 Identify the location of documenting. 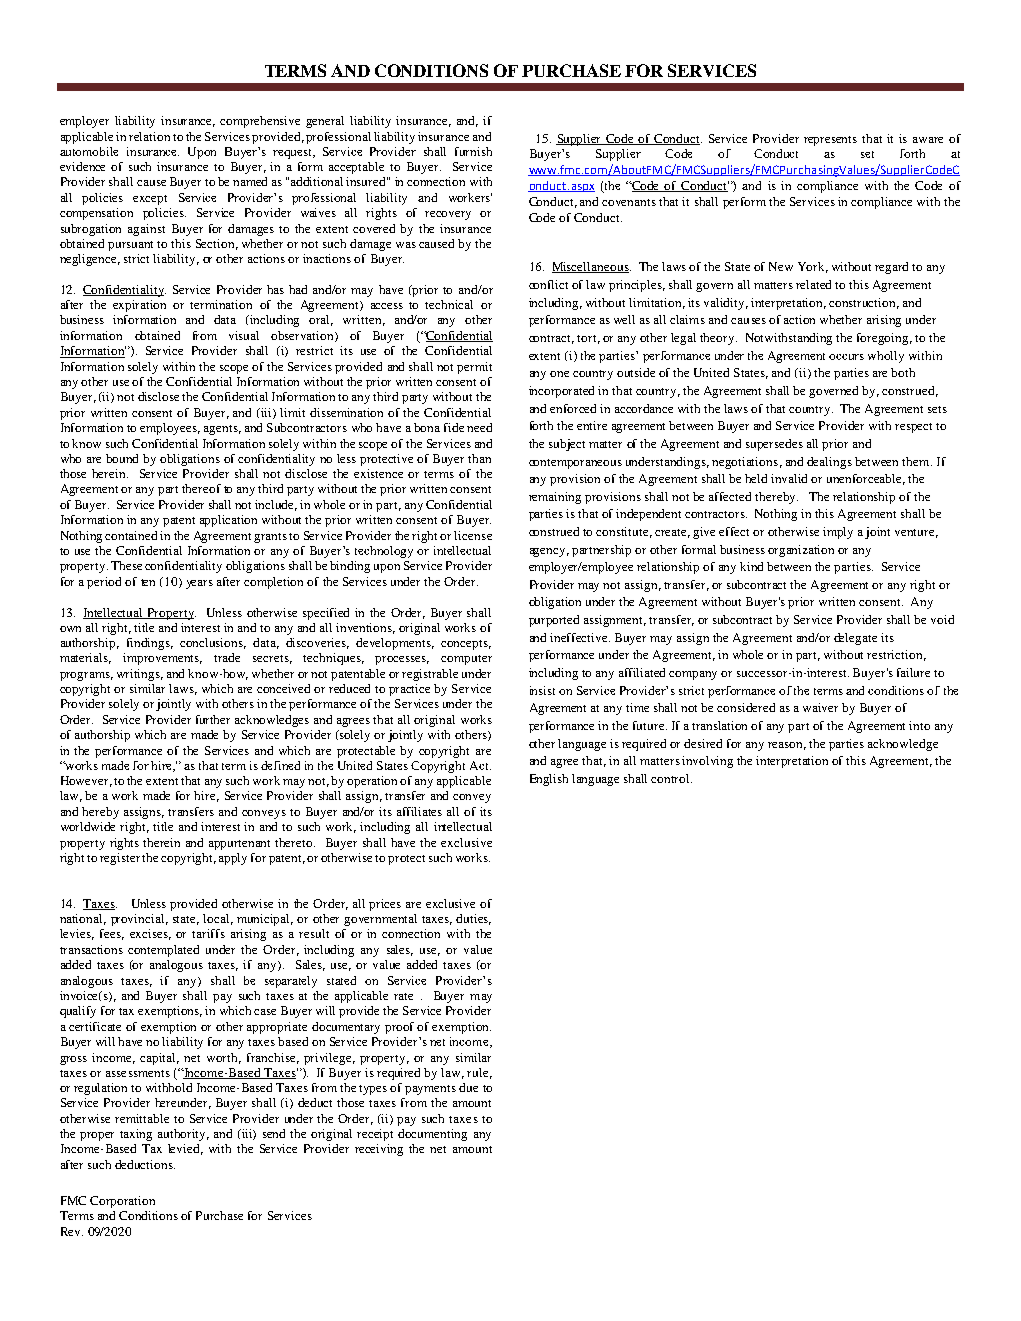
(432, 1135).
